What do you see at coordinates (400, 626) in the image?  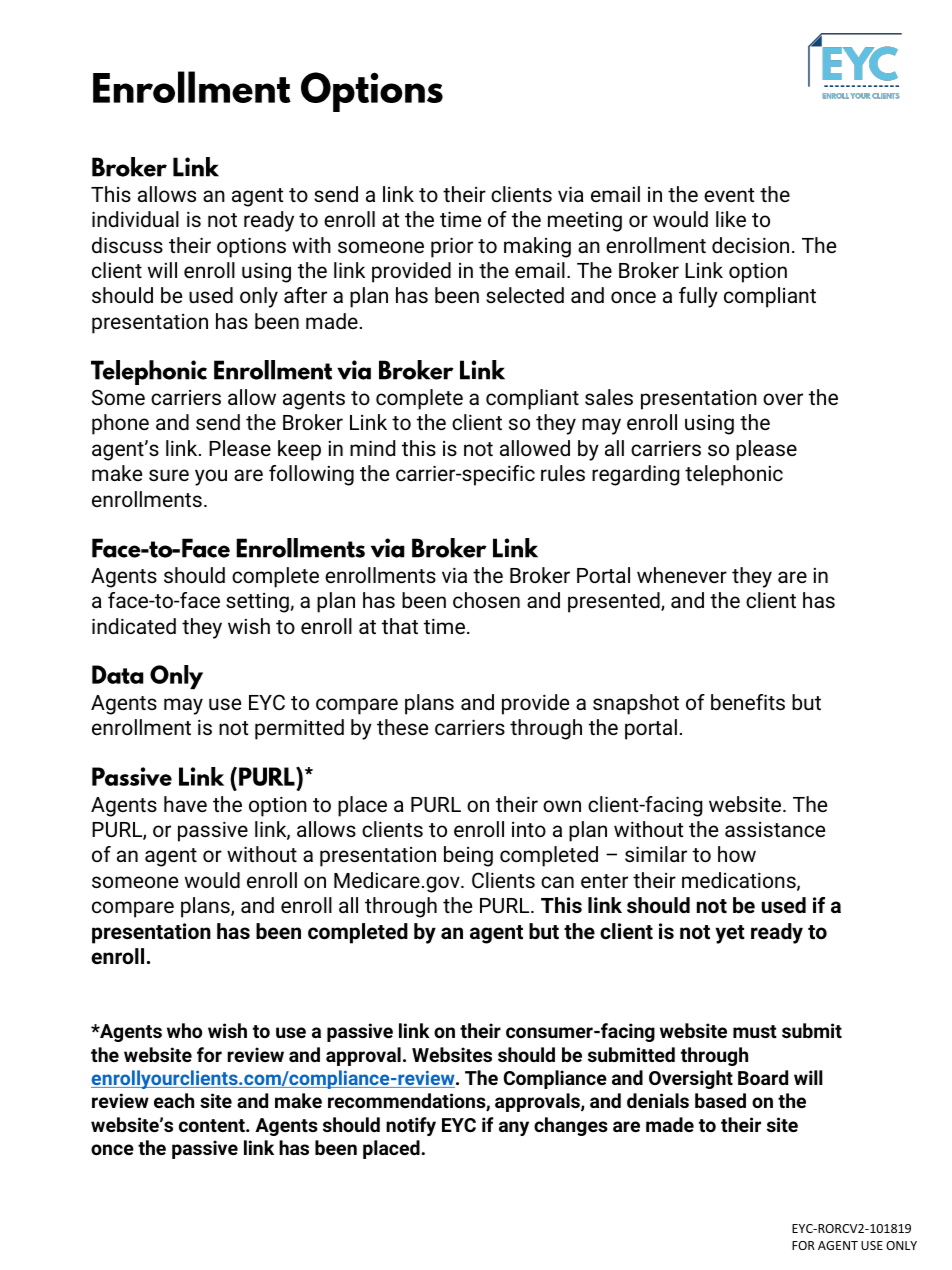 I see `that` at bounding box center [400, 626].
